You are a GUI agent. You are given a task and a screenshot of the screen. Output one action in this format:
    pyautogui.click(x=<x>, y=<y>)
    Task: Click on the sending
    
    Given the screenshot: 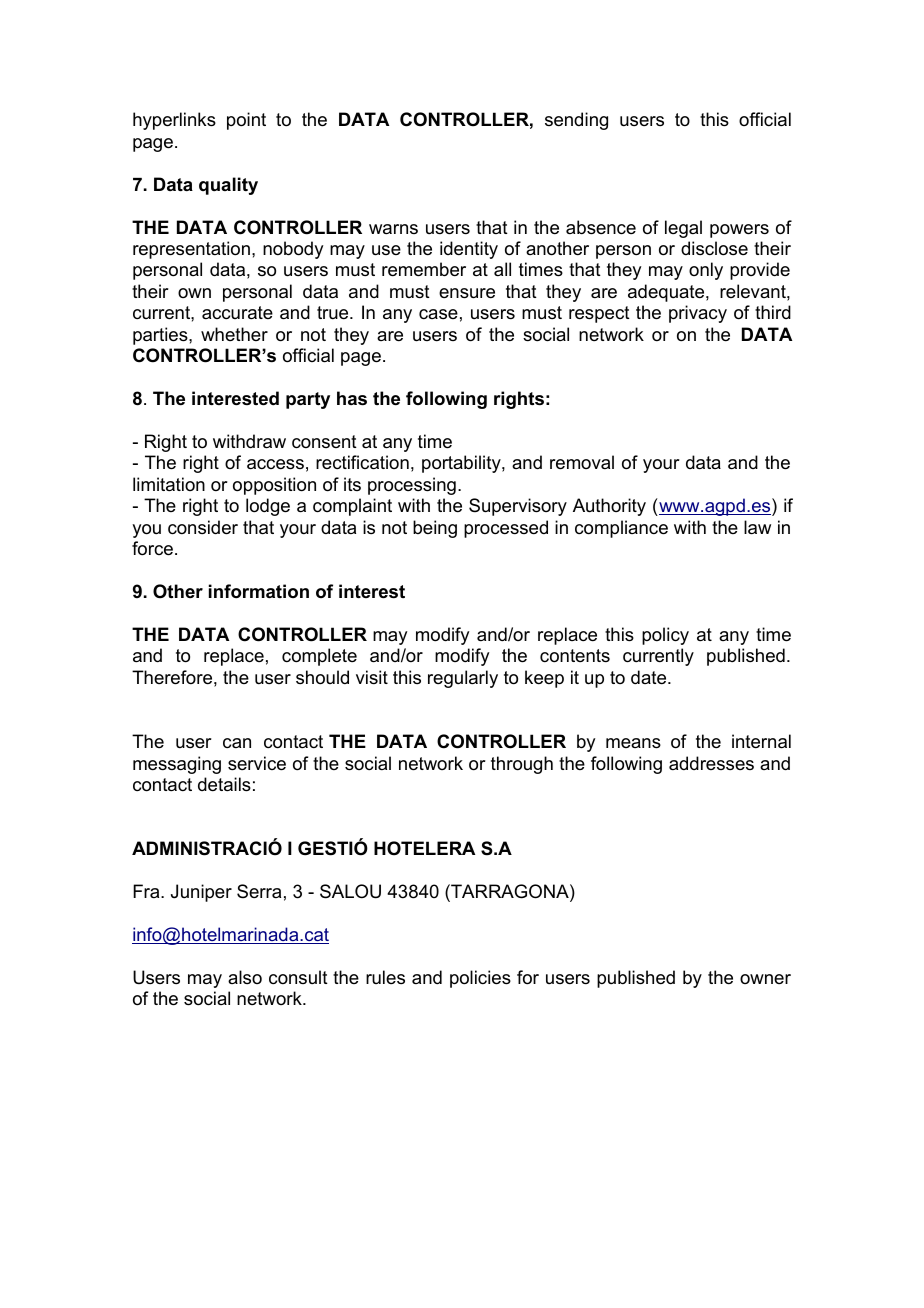 What is the action you would take?
    pyautogui.click(x=576, y=121)
